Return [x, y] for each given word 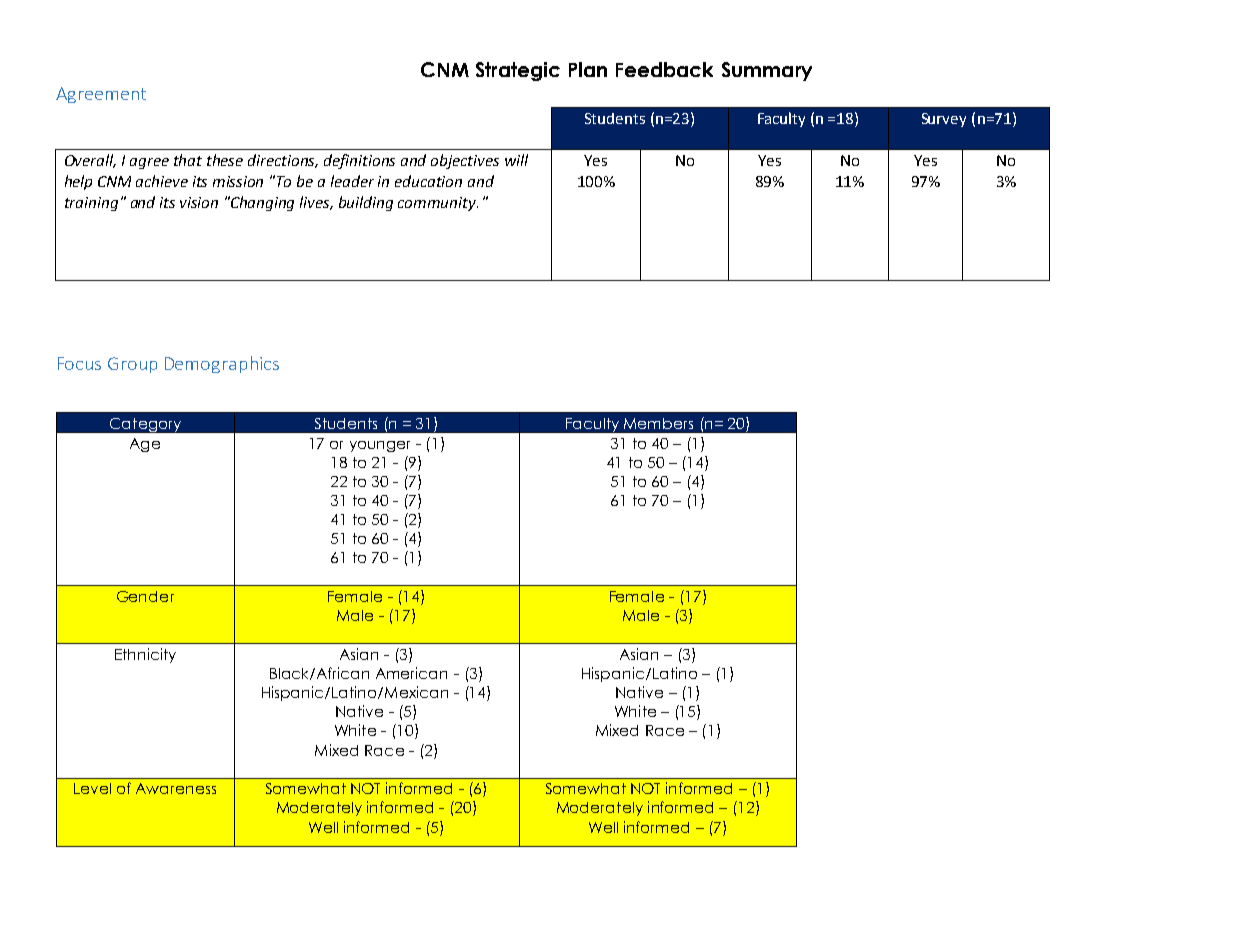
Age [145, 445]
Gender [145, 596]
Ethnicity [145, 655]
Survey [944, 120]
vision [199, 202]
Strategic [518, 71]
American [411, 673]
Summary [767, 71]
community [438, 204]
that [188, 160]
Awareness [176, 788]
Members [658, 423]
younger [380, 446]
